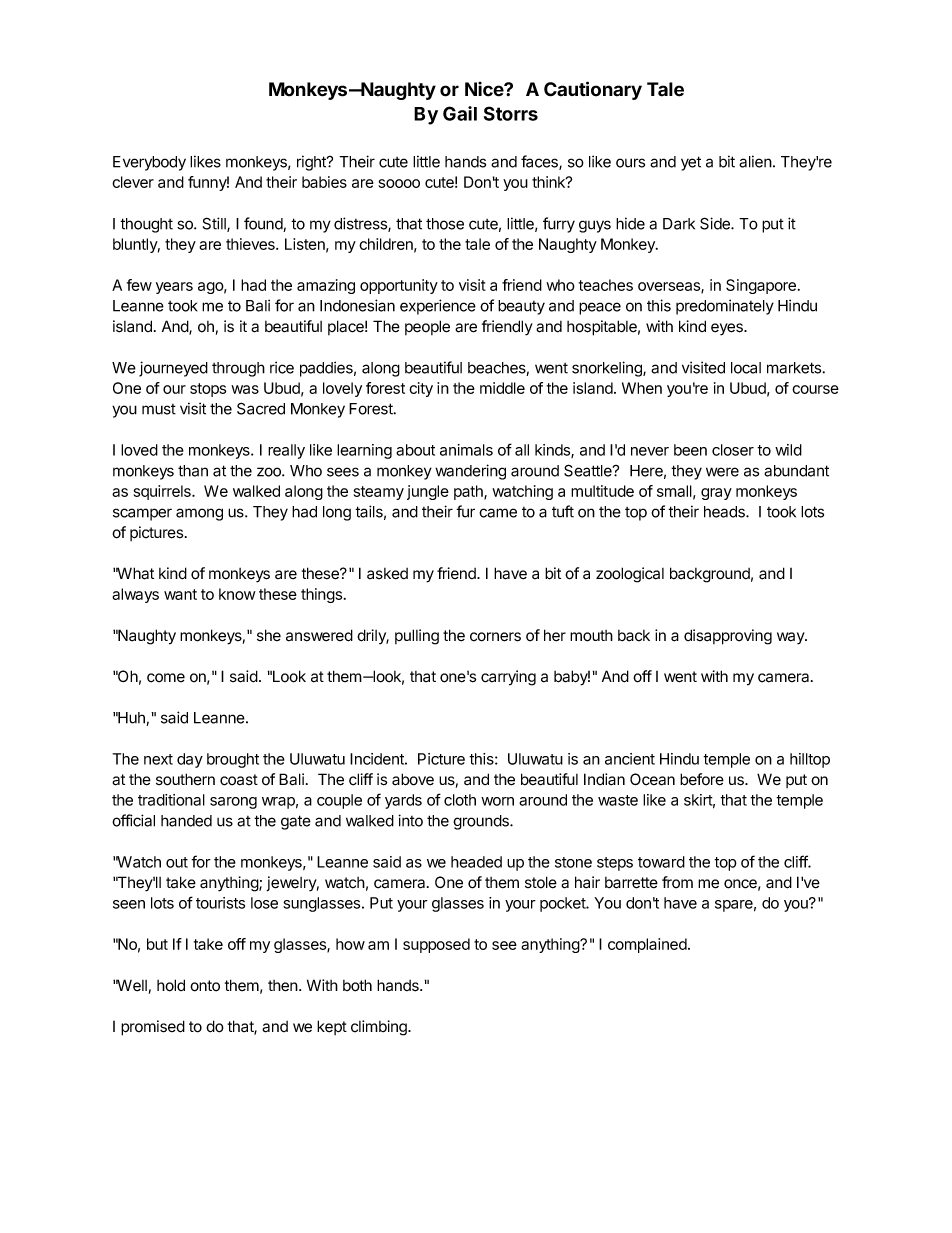 The width and height of the screenshot is (952, 1233). What do you see at coordinates (238, 369) in the screenshot?
I see `through` at bounding box center [238, 369].
